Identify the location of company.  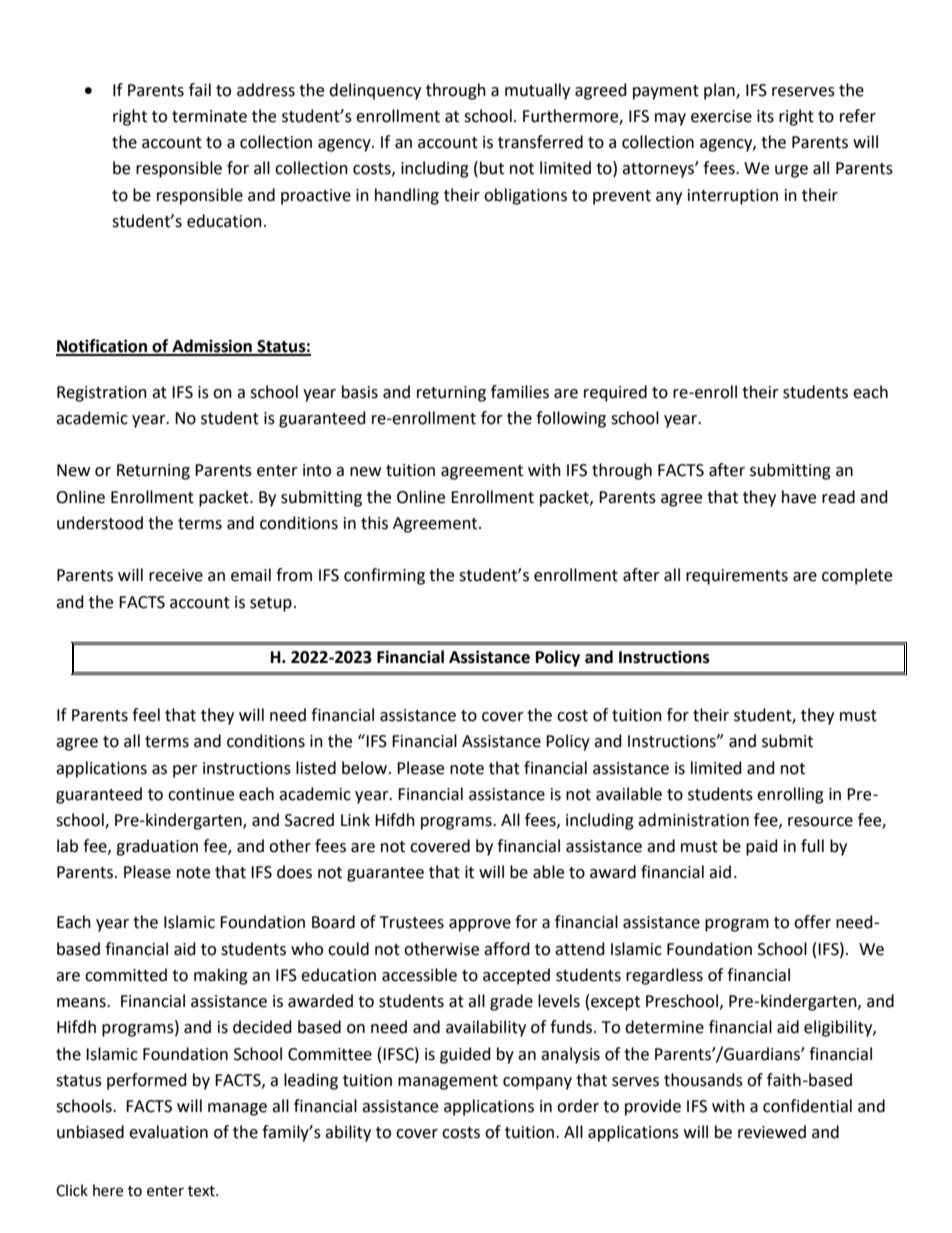
(537, 1083).
